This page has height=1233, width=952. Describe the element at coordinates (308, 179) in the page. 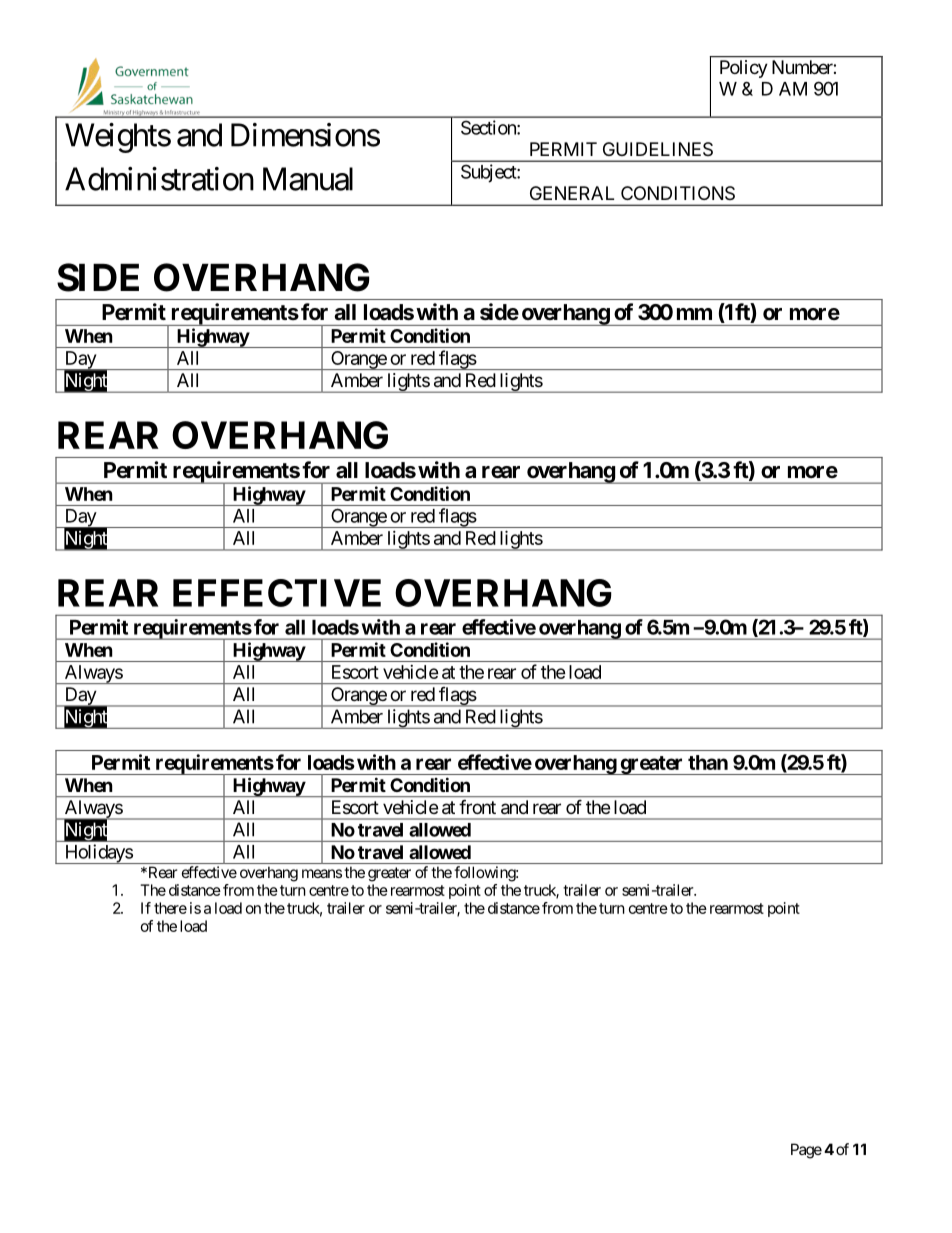

I see `Manual` at that location.
